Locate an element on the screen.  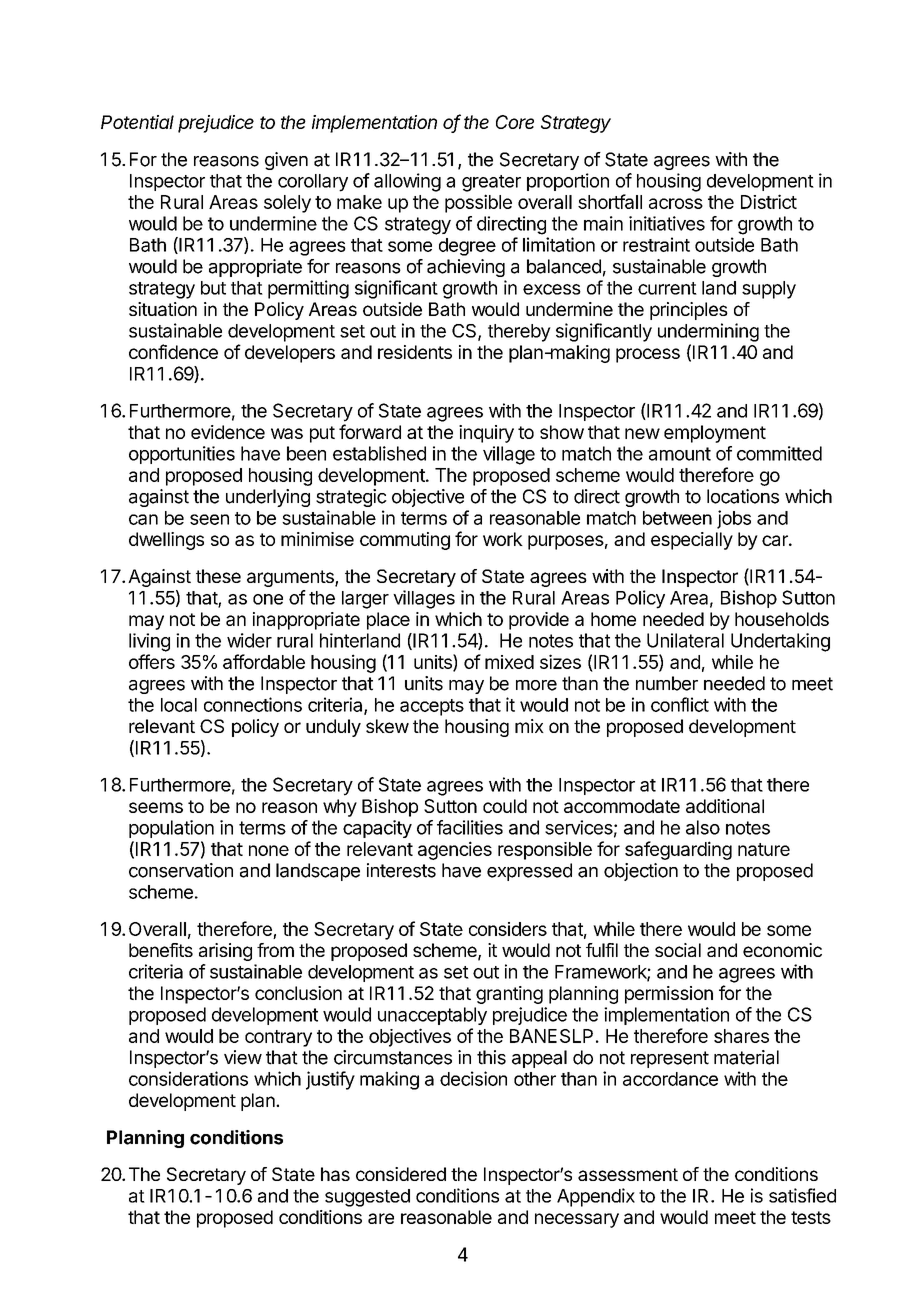
commuting is located at coordinates (405, 541).
